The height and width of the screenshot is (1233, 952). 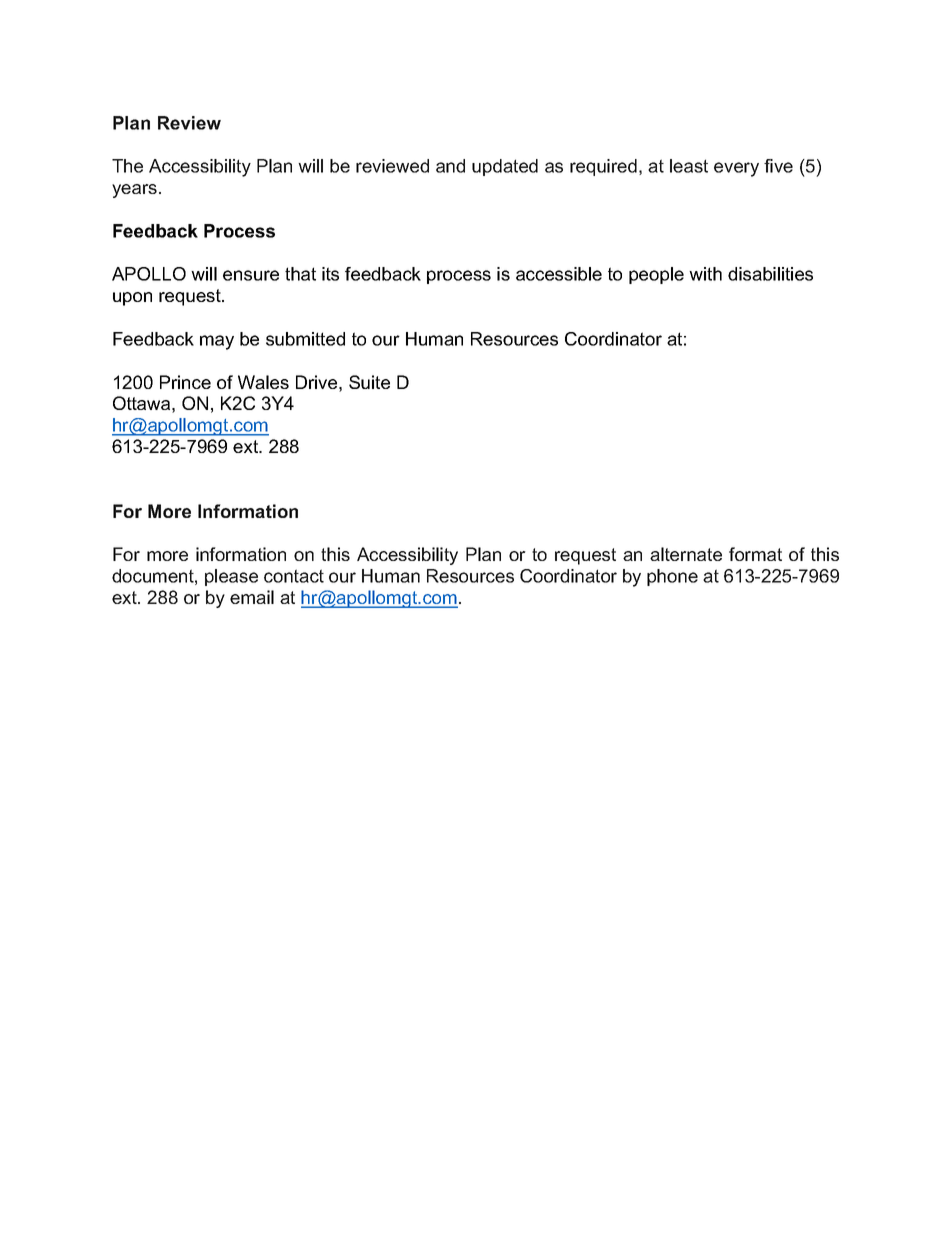 What do you see at coordinates (369, 382) in the screenshot?
I see `Suite` at bounding box center [369, 382].
